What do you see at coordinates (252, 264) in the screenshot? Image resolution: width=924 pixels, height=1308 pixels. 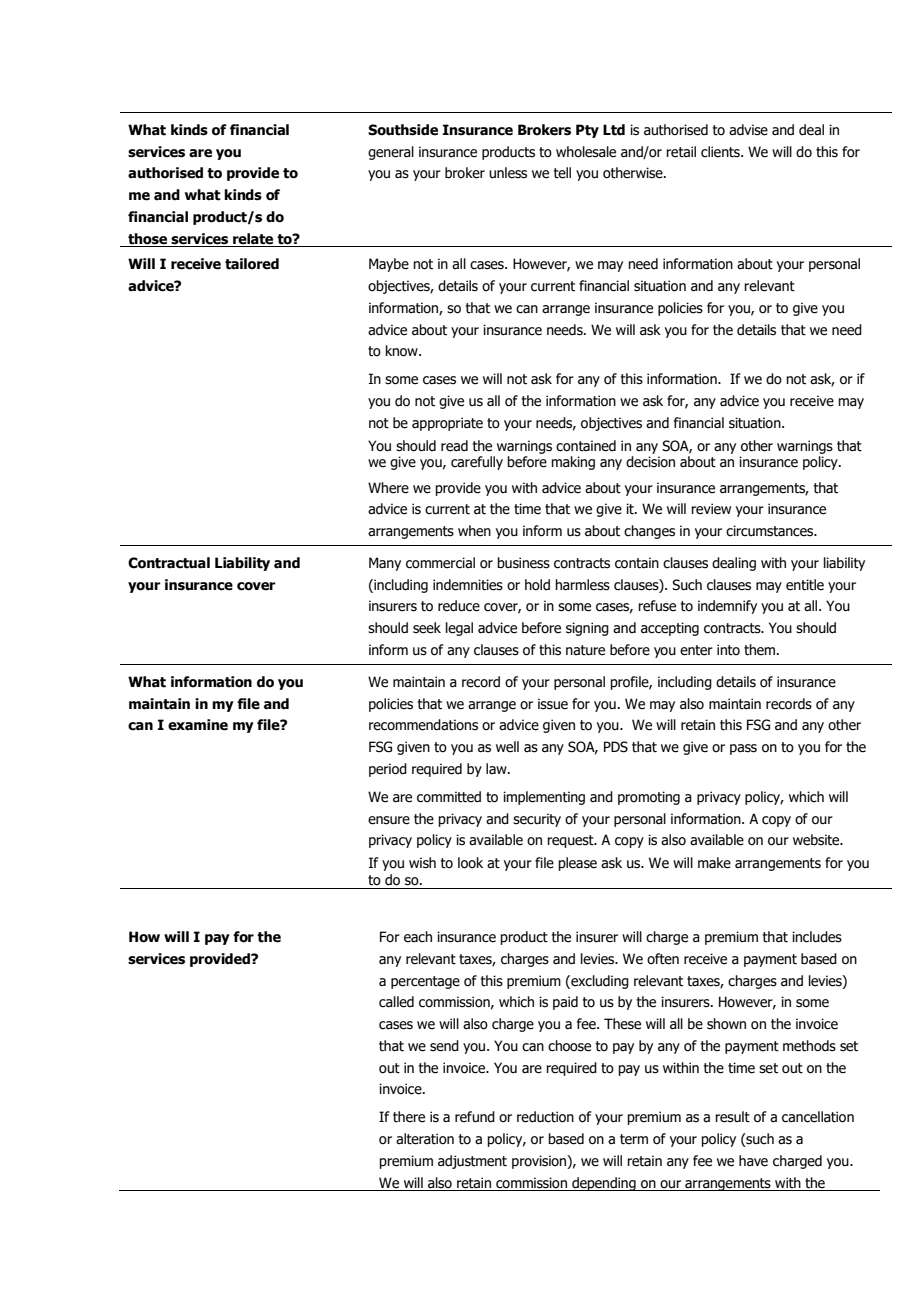 I see `tailored` at bounding box center [252, 264].
